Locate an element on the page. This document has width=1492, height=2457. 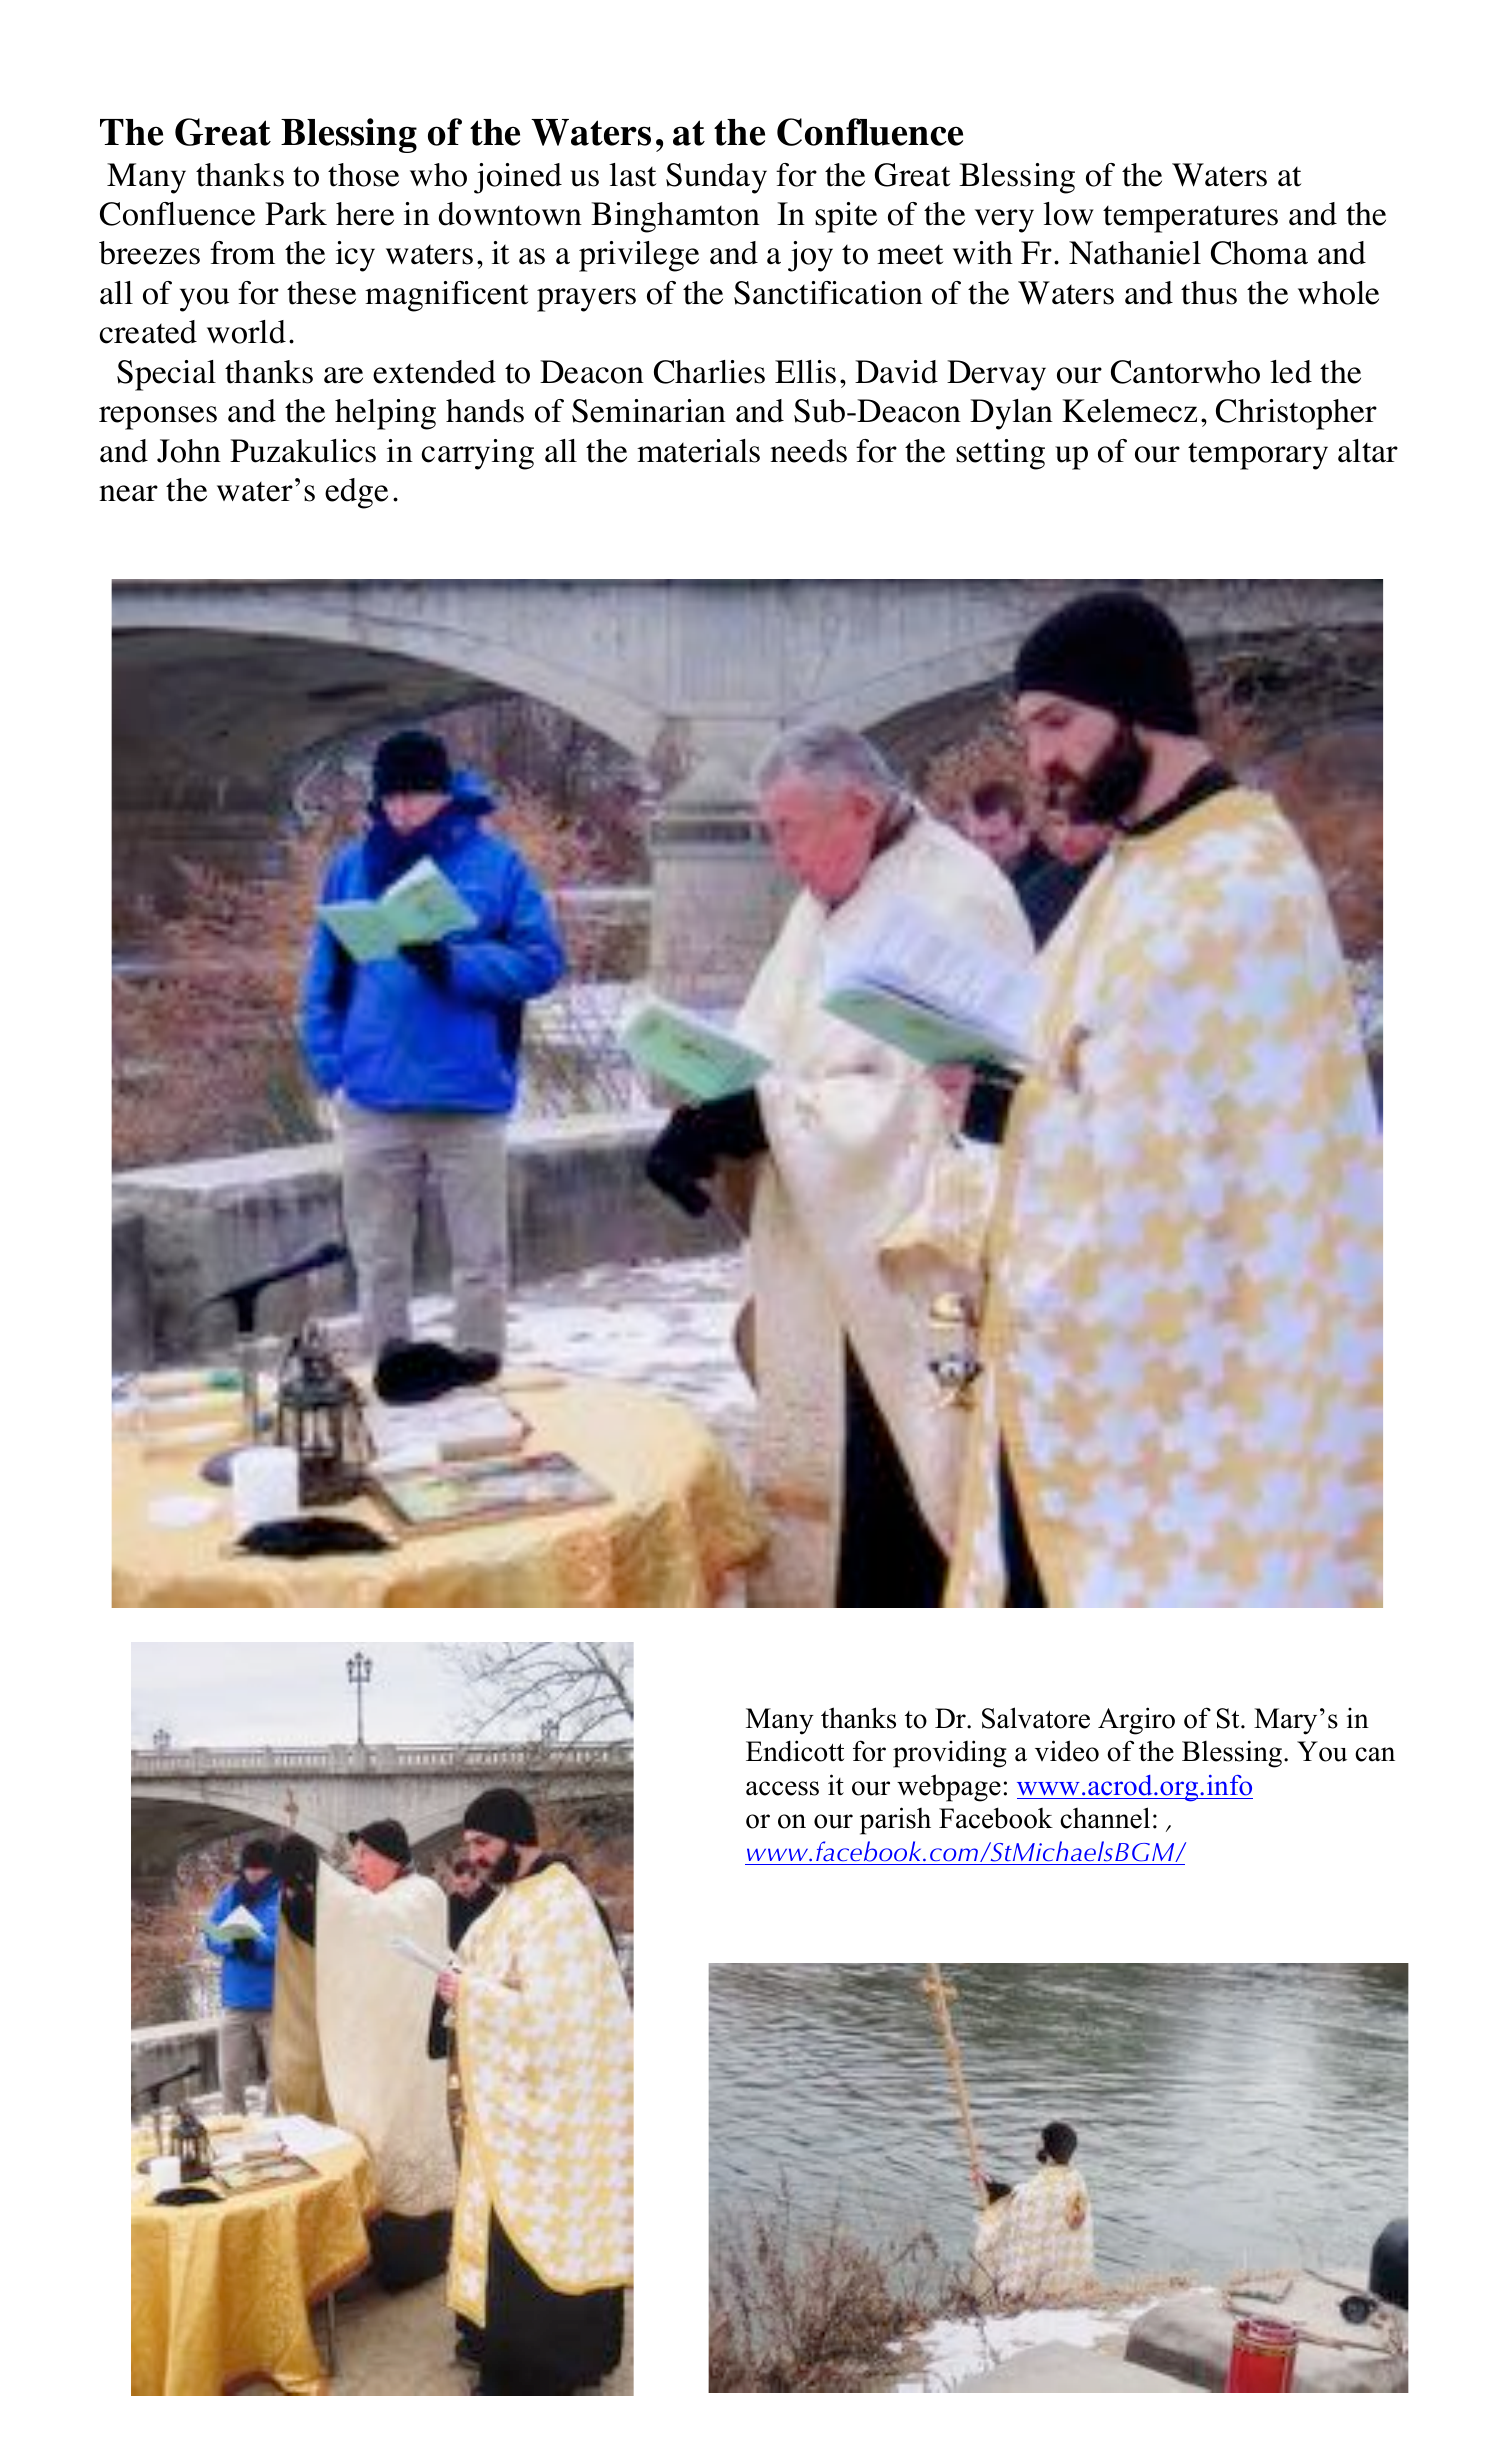
edge is located at coordinates (356, 493).
